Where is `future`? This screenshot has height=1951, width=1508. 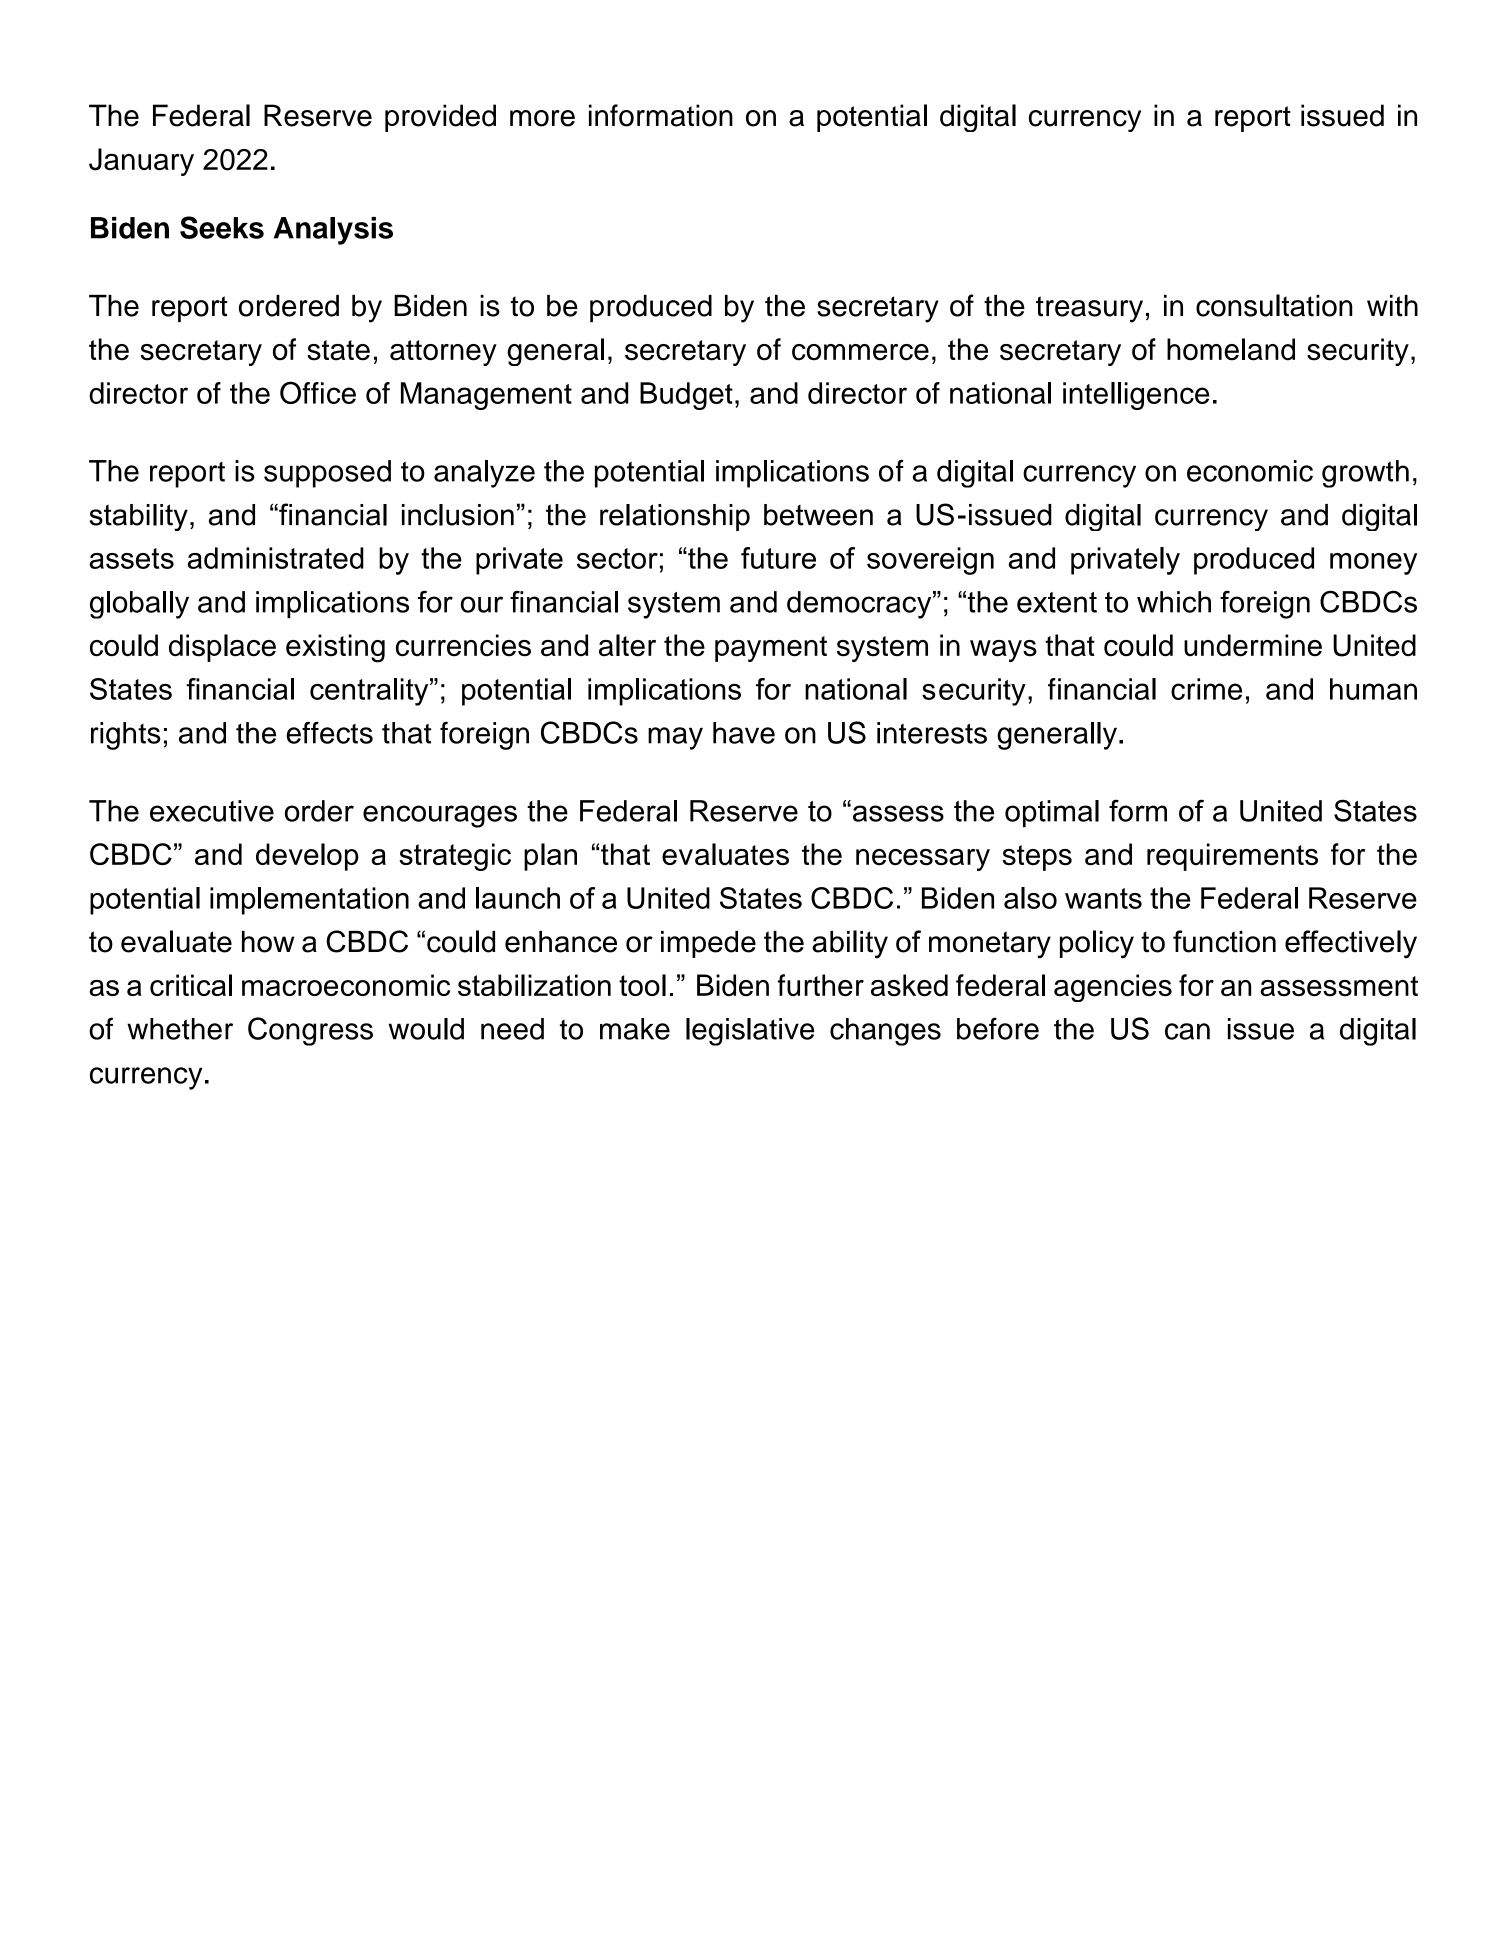 future is located at coordinates (778, 558).
